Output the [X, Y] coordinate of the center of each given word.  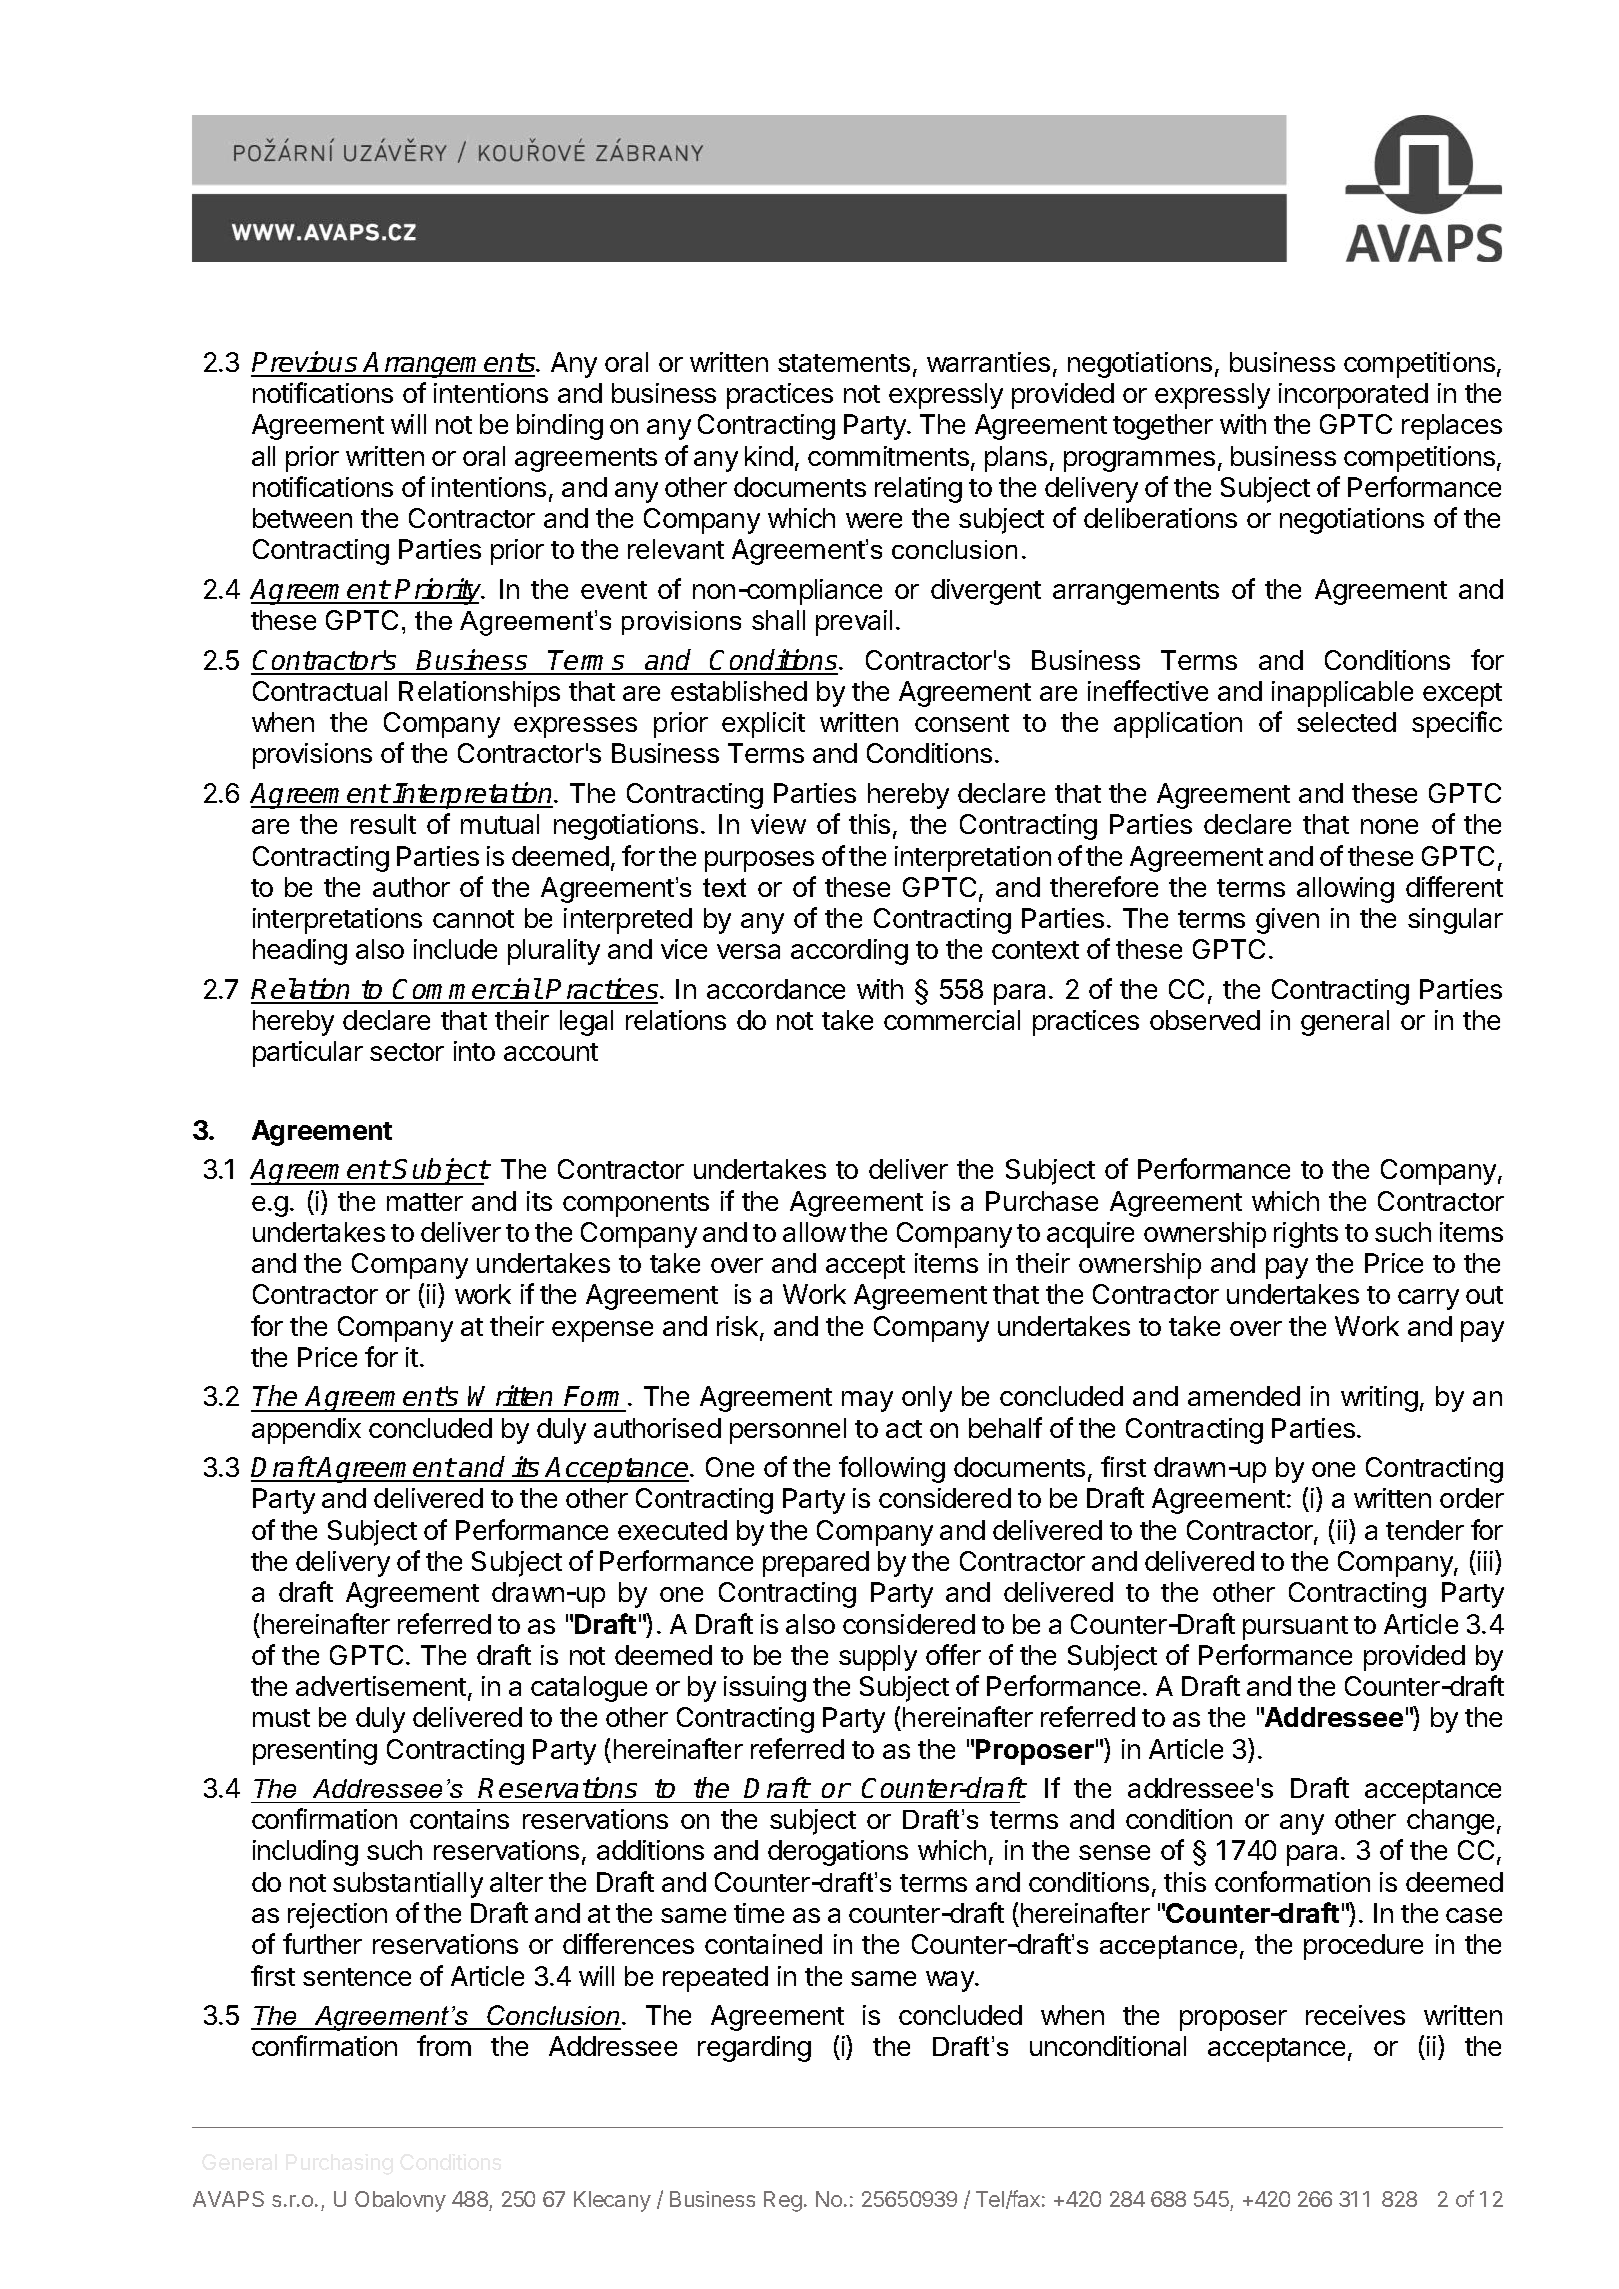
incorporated [1353, 396]
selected [1346, 722]
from [444, 2045]
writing [1379, 1399]
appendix [306, 1431]
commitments [888, 456]
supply [878, 1658]
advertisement [381, 1686]
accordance [776, 989]
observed [1205, 1020]
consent [962, 723]
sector [407, 1052]
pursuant [1295, 1628]
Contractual [320, 691]
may [867, 1401]
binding [560, 427]
